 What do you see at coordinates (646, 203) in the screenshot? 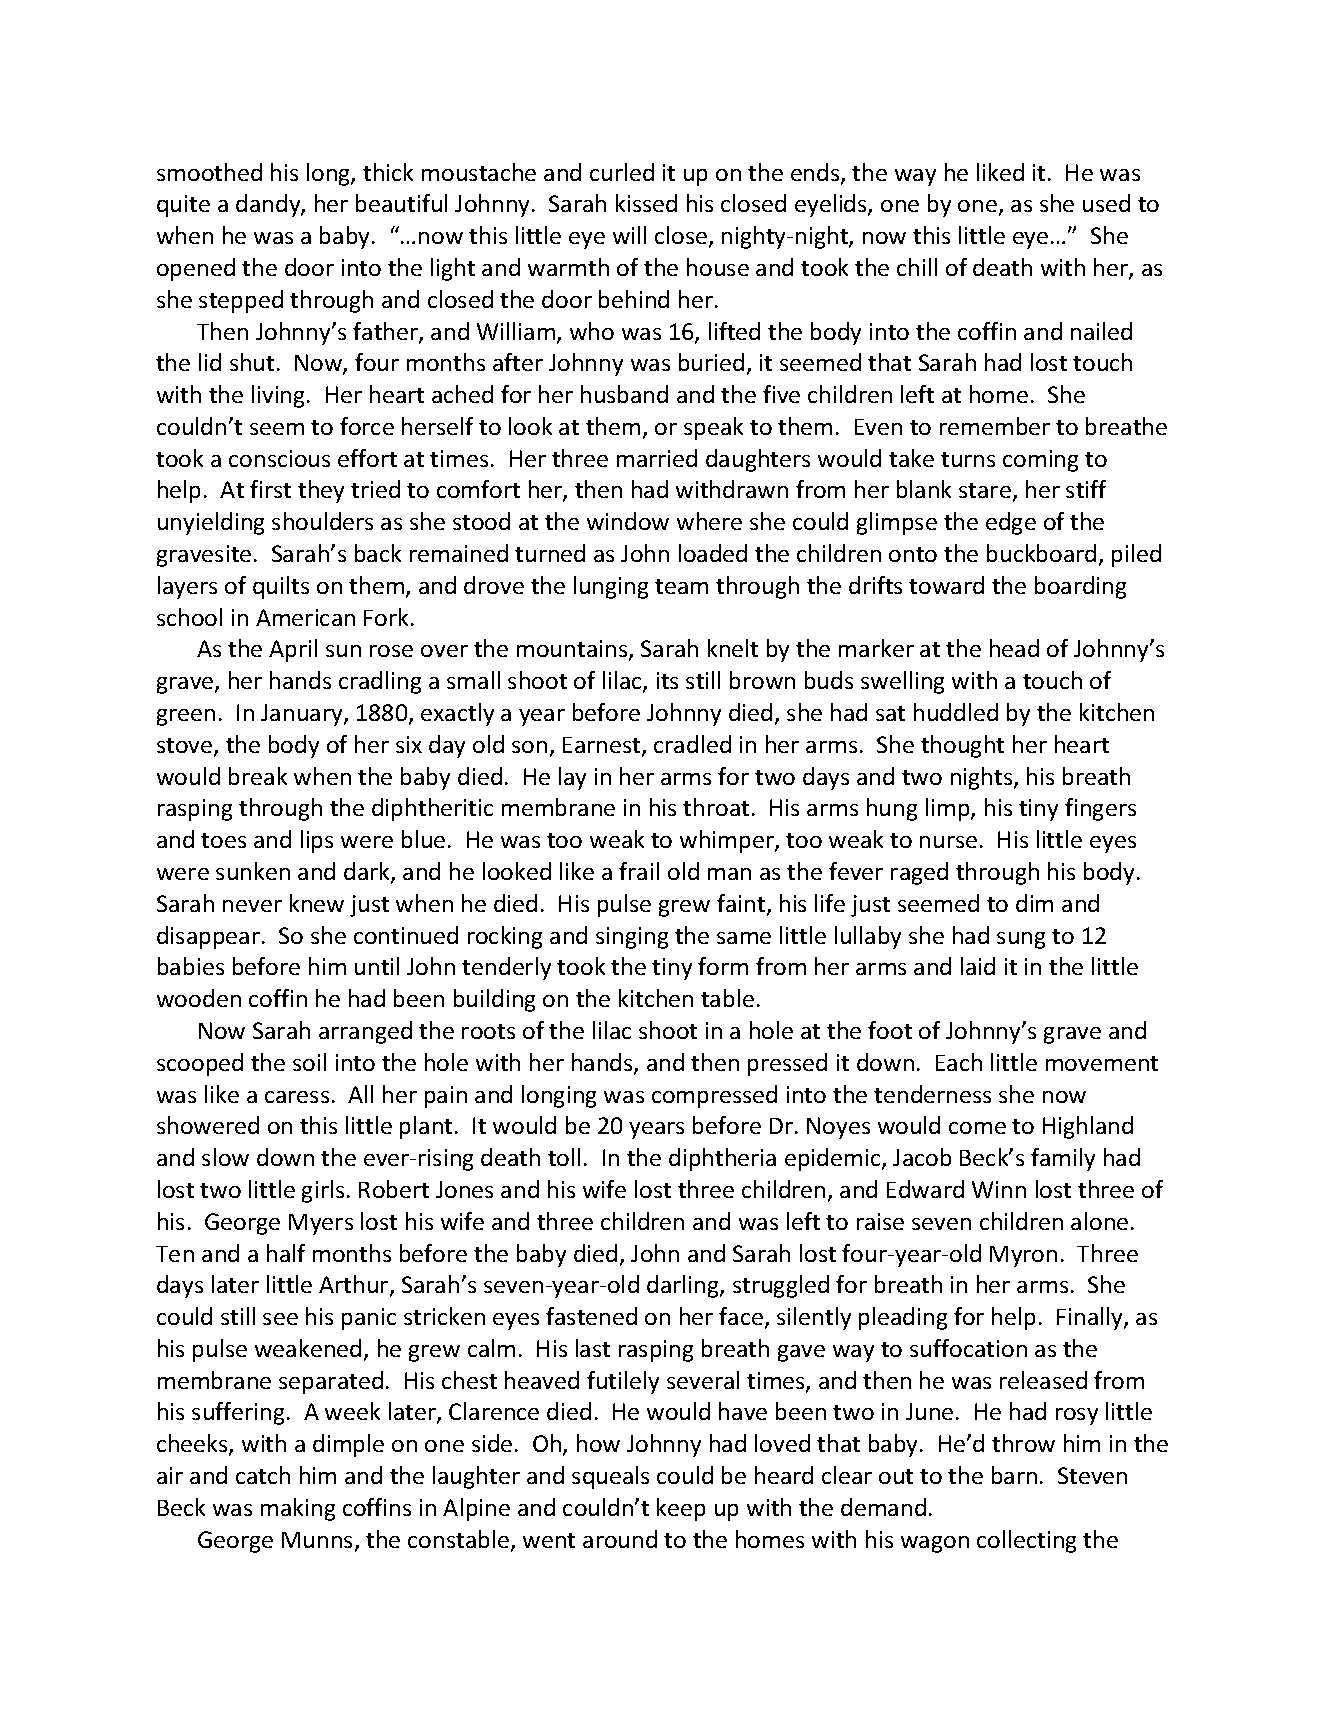
I see `kissed` at bounding box center [646, 203].
